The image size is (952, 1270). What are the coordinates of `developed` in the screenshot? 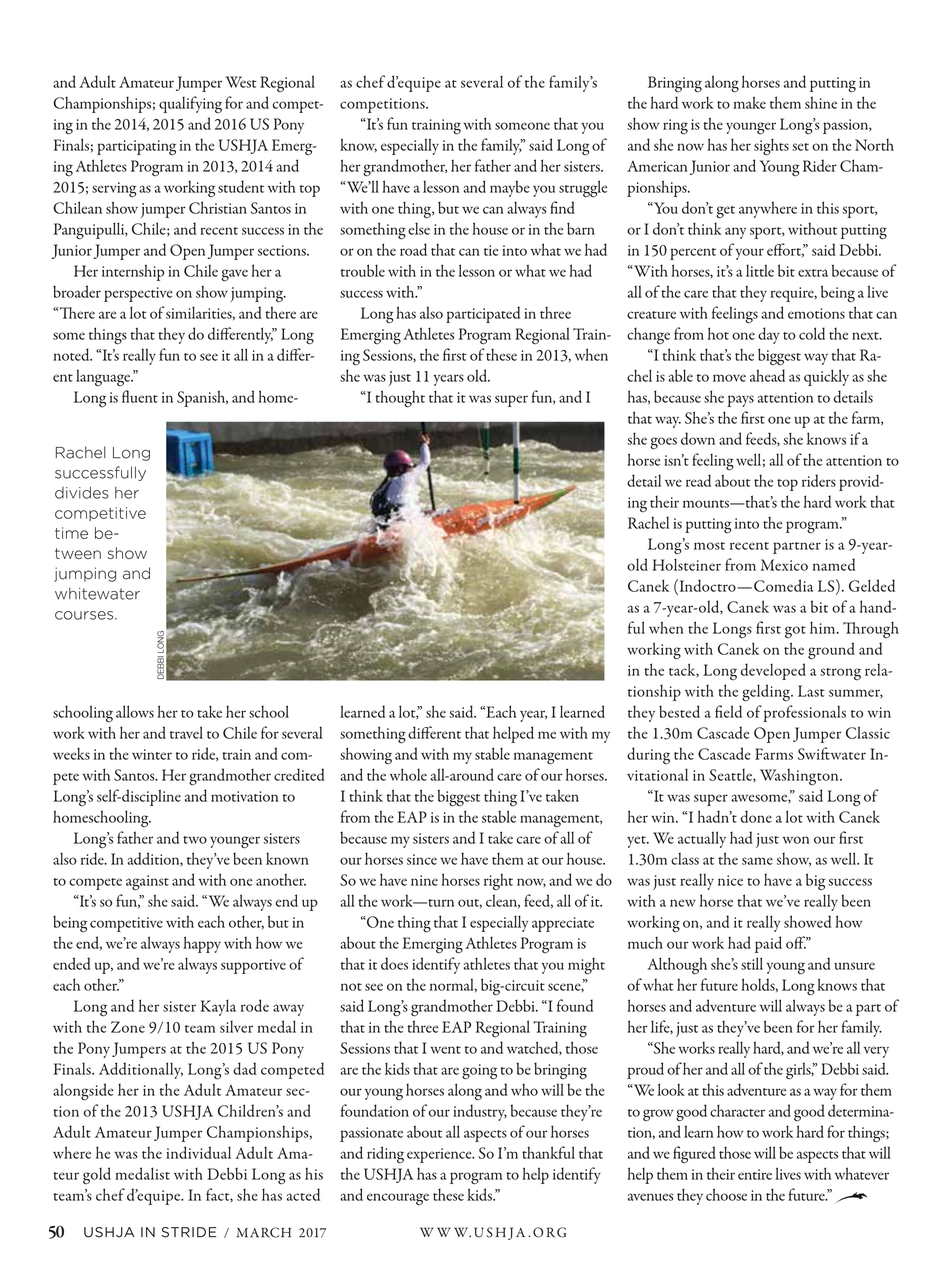 It's located at (773, 671).
